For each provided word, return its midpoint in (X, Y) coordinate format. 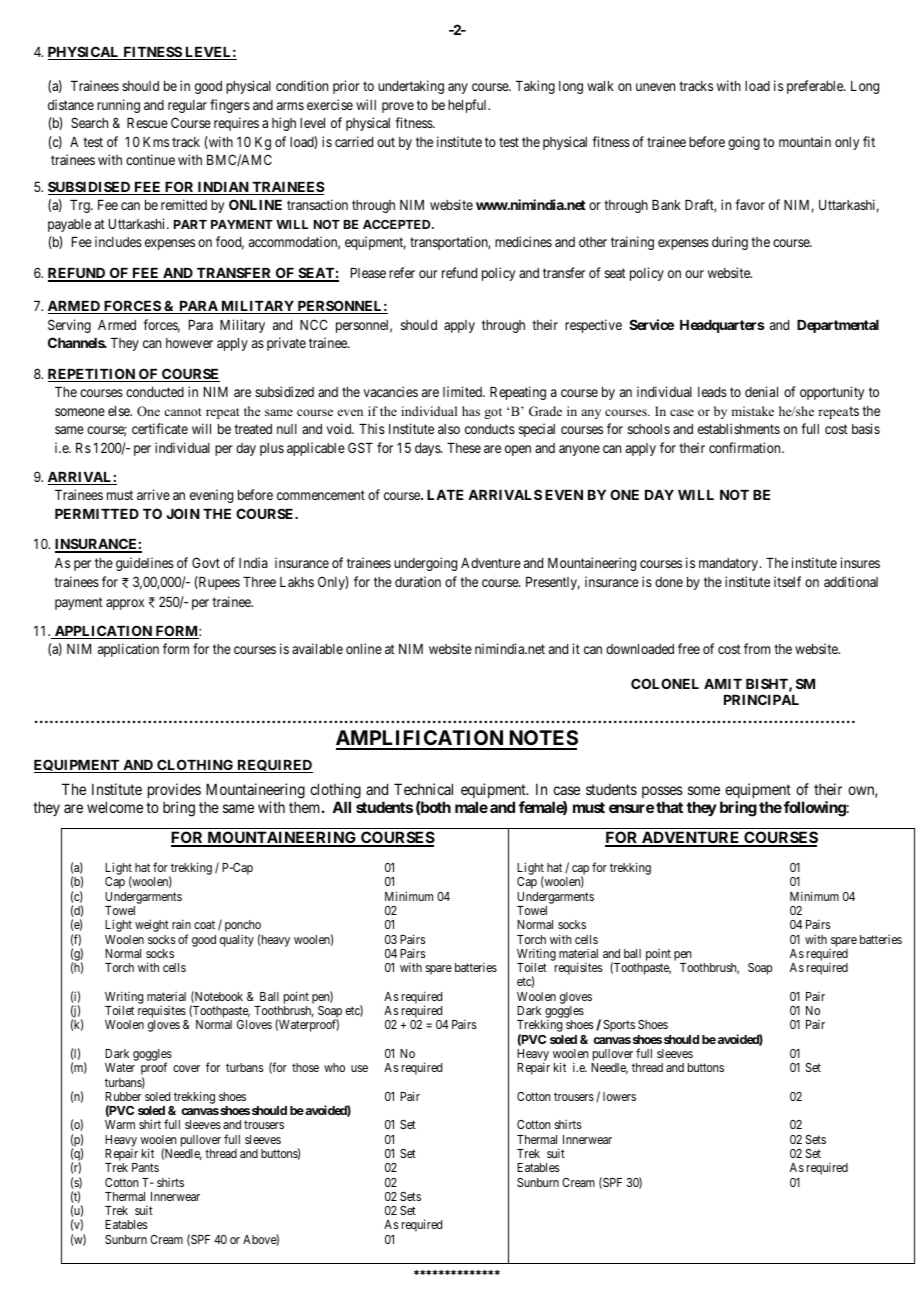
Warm (120, 1124)
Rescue (147, 123)
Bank (666, 205)
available (317, 648)
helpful (469, 106)
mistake (752, 411)
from (757, 648)
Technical (423, 789)
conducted (155, 392)
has (471, 411)
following (815, 809)
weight (152, 925)
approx (125, 604)
